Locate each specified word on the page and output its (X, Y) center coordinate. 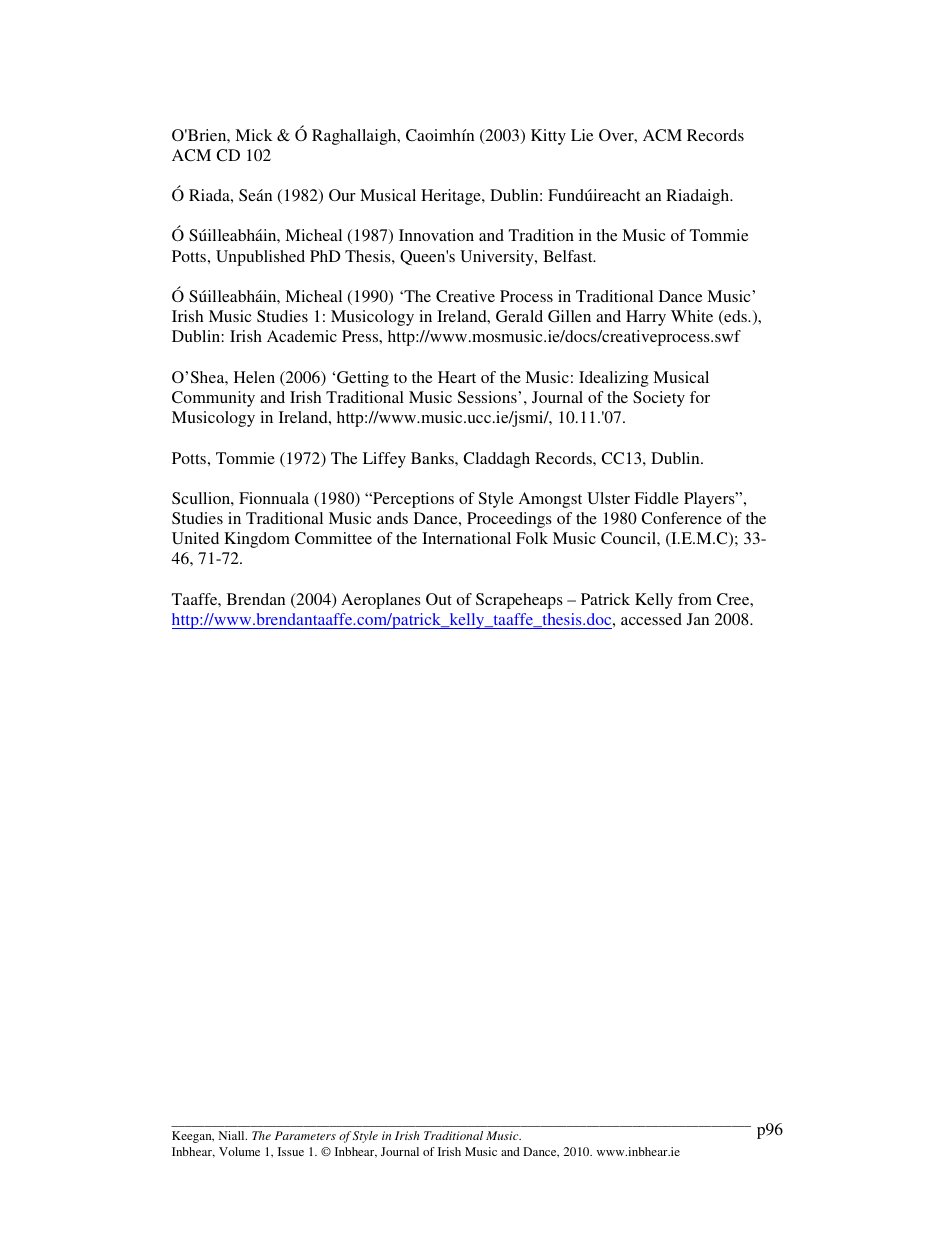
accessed (651, 619)
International (466, 538)
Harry (646, 318)
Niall (233, 1135)
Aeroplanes (381, 601)
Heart (457, 377)
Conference (681, 518)
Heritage (452, 197)
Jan (698, 619)
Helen (254, 377)
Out (439, 599)
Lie (582, 135)
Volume (239, 1151)
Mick (254, 135)
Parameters (305, 1135)
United (195, 538)
